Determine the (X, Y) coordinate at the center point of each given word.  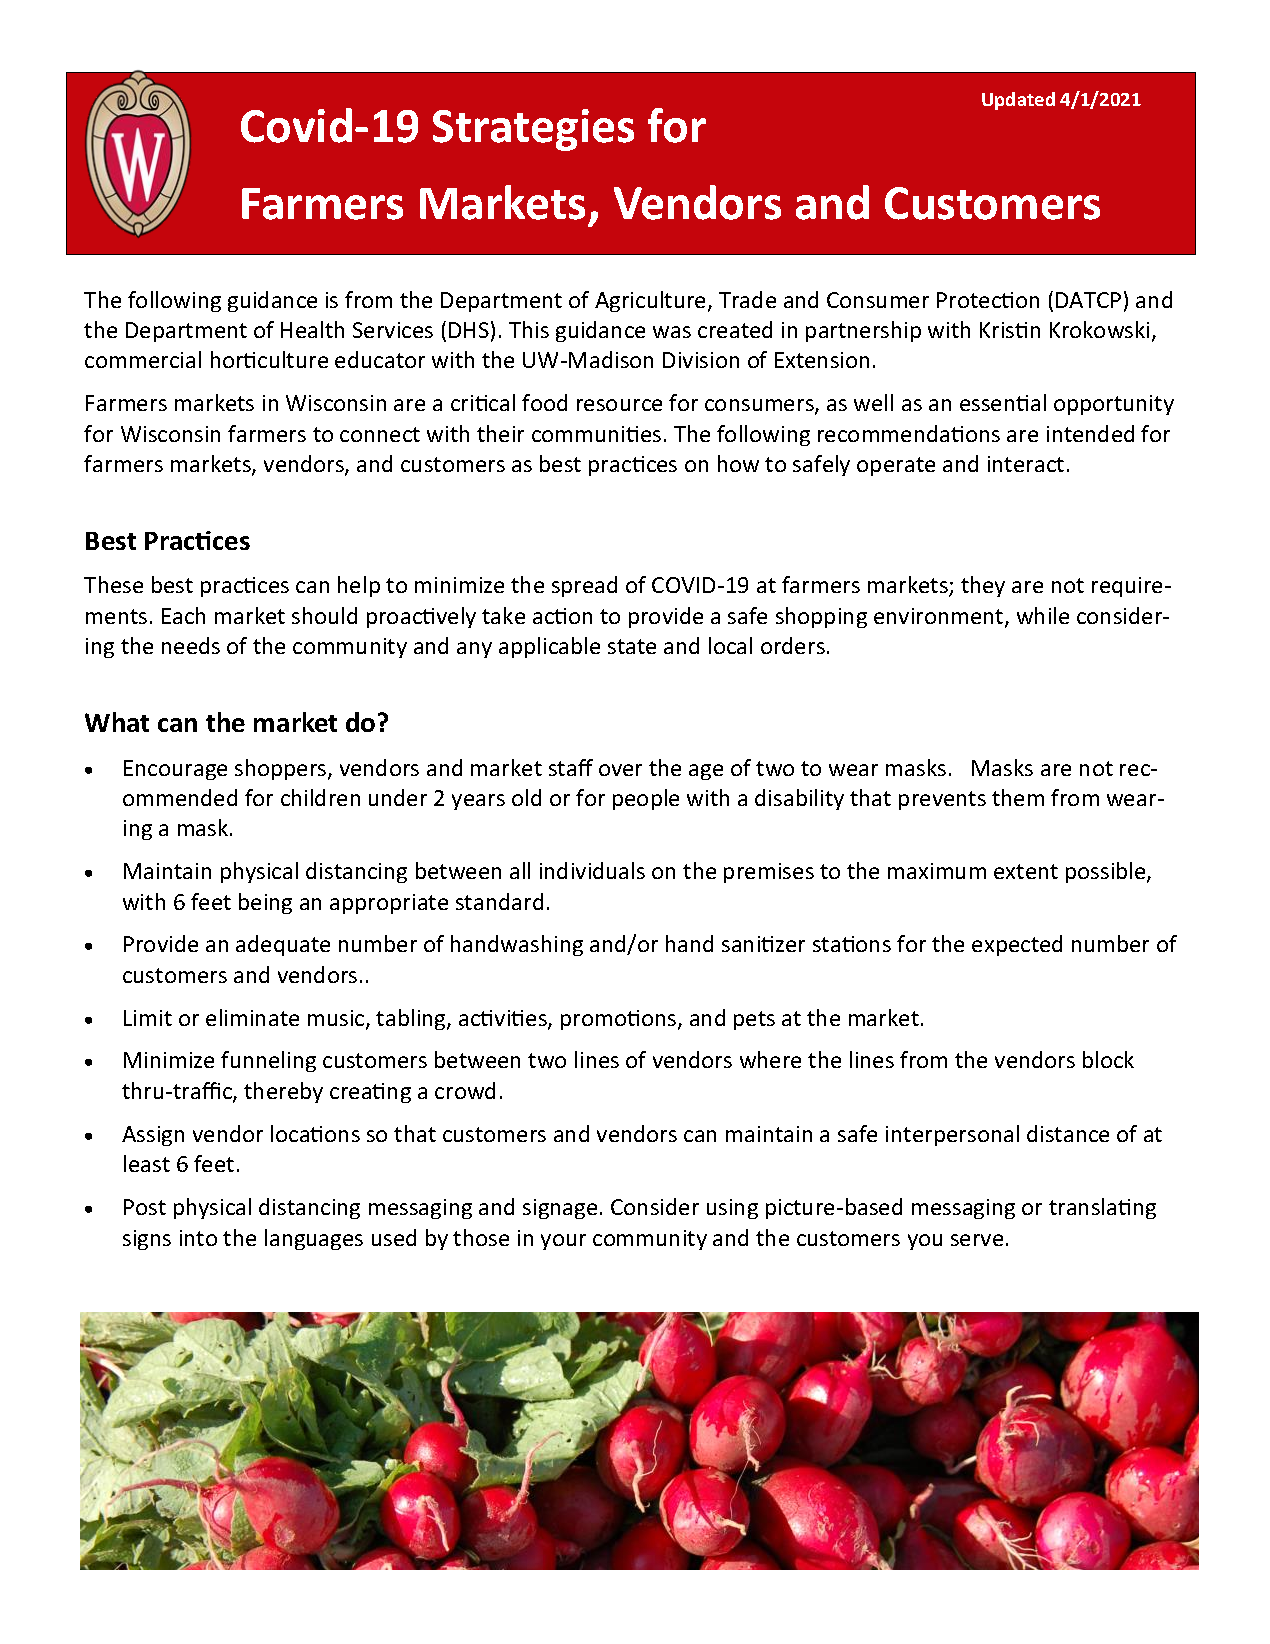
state (632, 646)
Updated (1018, 101)
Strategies (533, 130)
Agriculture (652, 301)
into (198, 1238)
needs (191, 645)
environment (940, 617)
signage (560, 1209)
